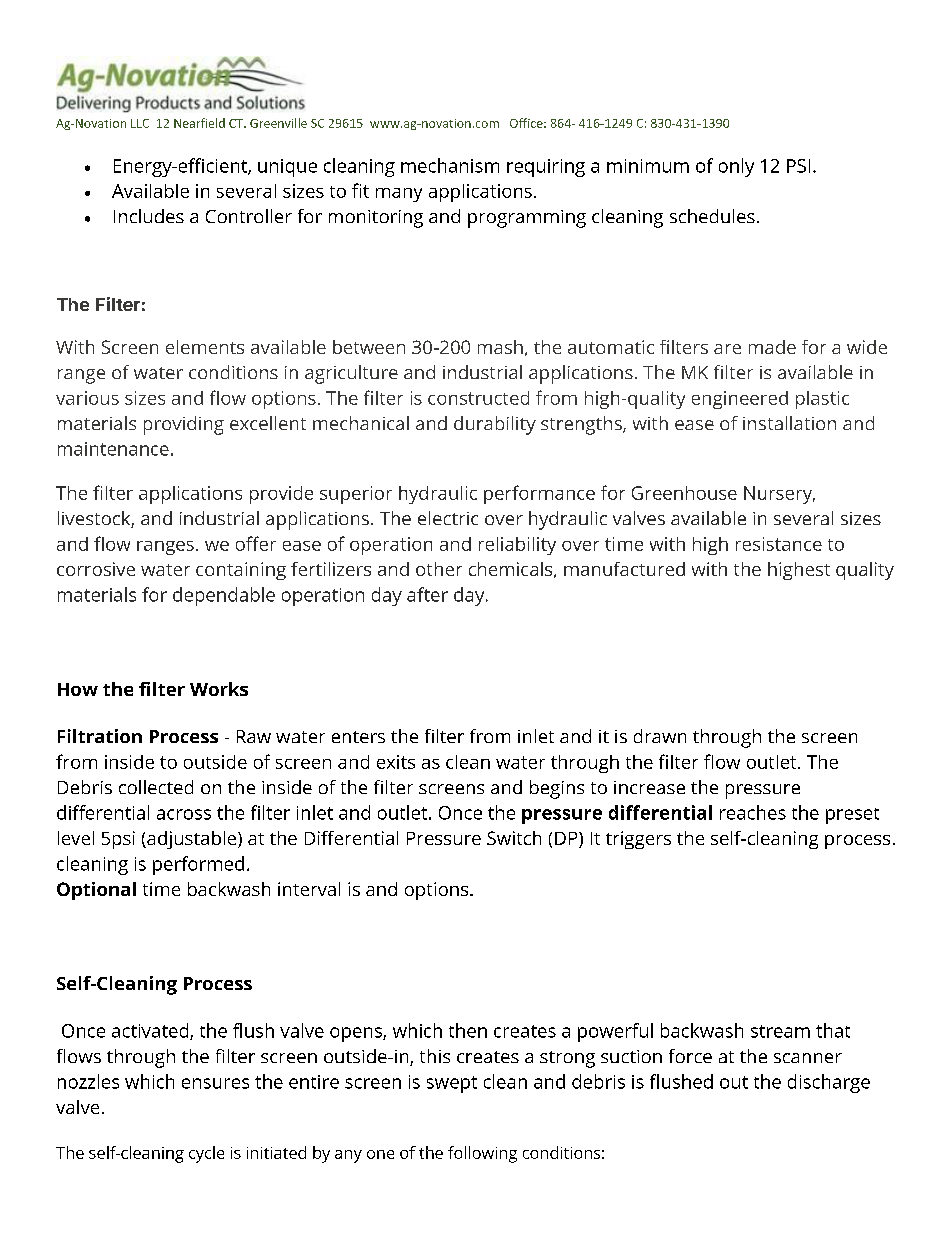 The image size is (952, 1233). What do you see at coordinates (772, 347) in the screenshot?
I see `made` at bounding box center [772, 347].
